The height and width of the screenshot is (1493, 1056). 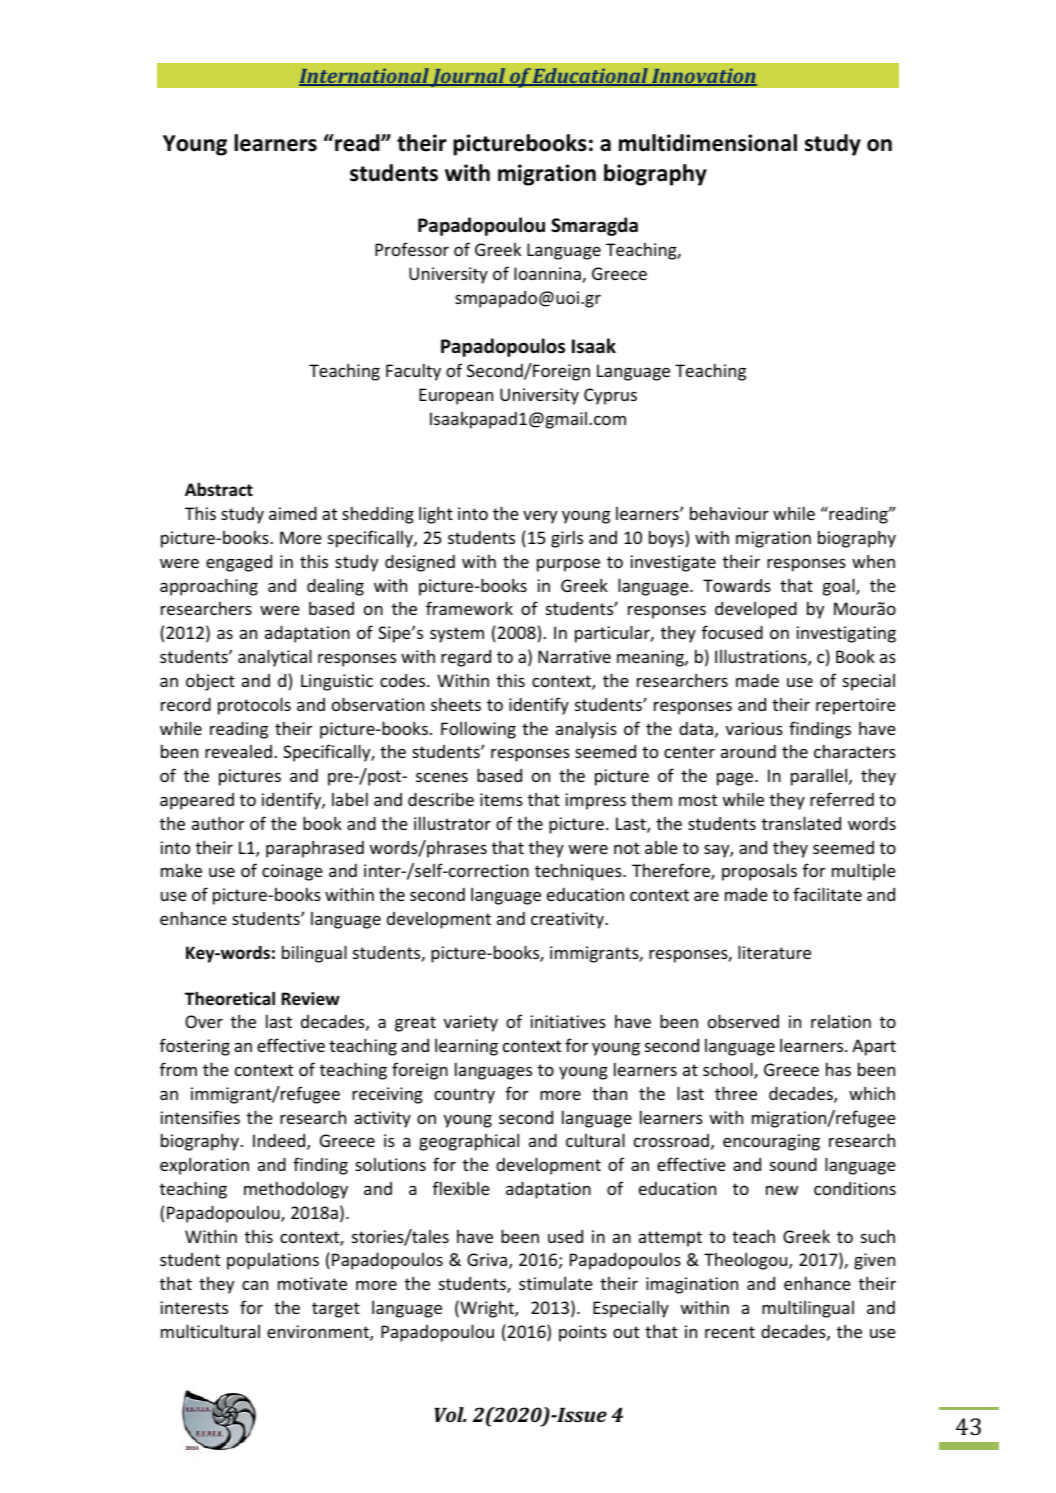 I want to click on Theoretical, so click(x=230, y=998).
